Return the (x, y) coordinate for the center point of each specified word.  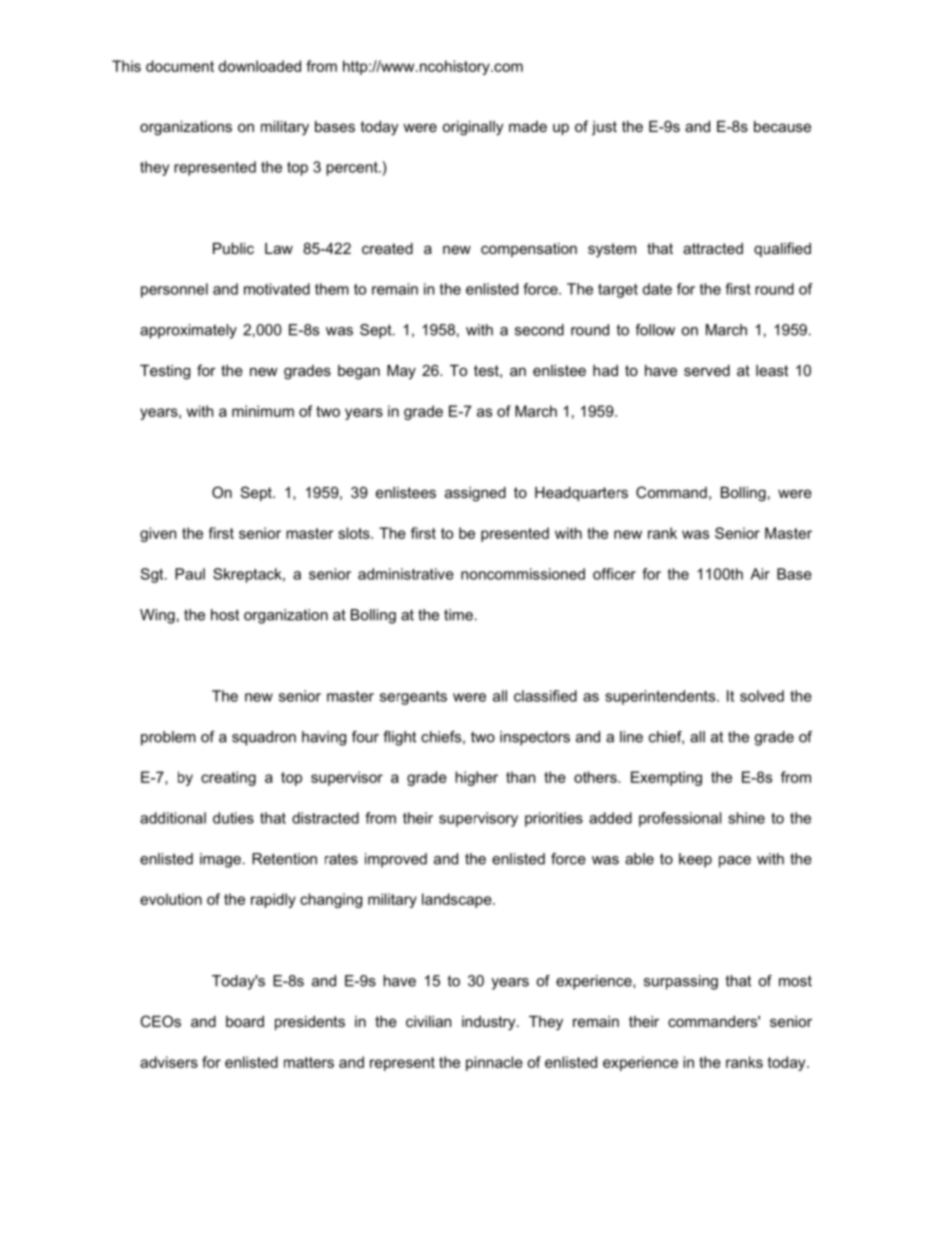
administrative (406, 574)
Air (760, 574)
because (782, 126)
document (180, 66)
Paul (190, 574)
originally (473, 128)
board (245, 1021)
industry (490, 1023)
